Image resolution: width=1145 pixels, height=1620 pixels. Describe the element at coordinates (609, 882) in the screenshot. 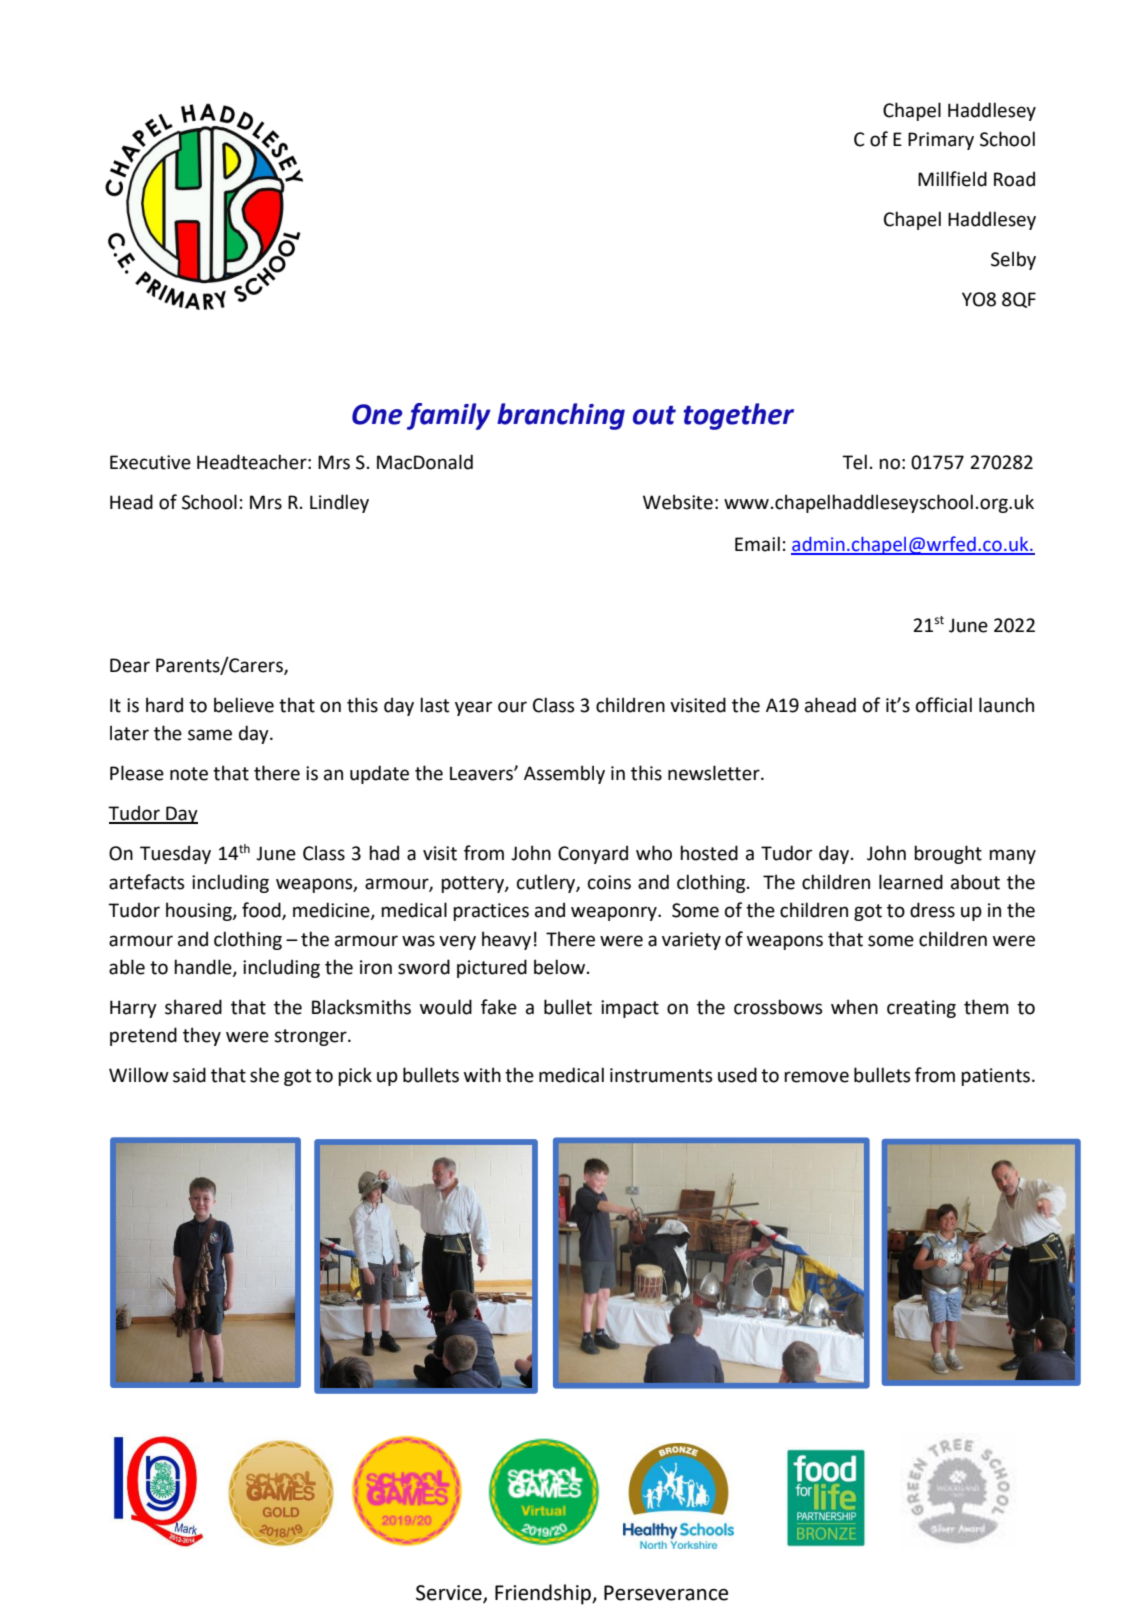

I see `coins` at that location.
